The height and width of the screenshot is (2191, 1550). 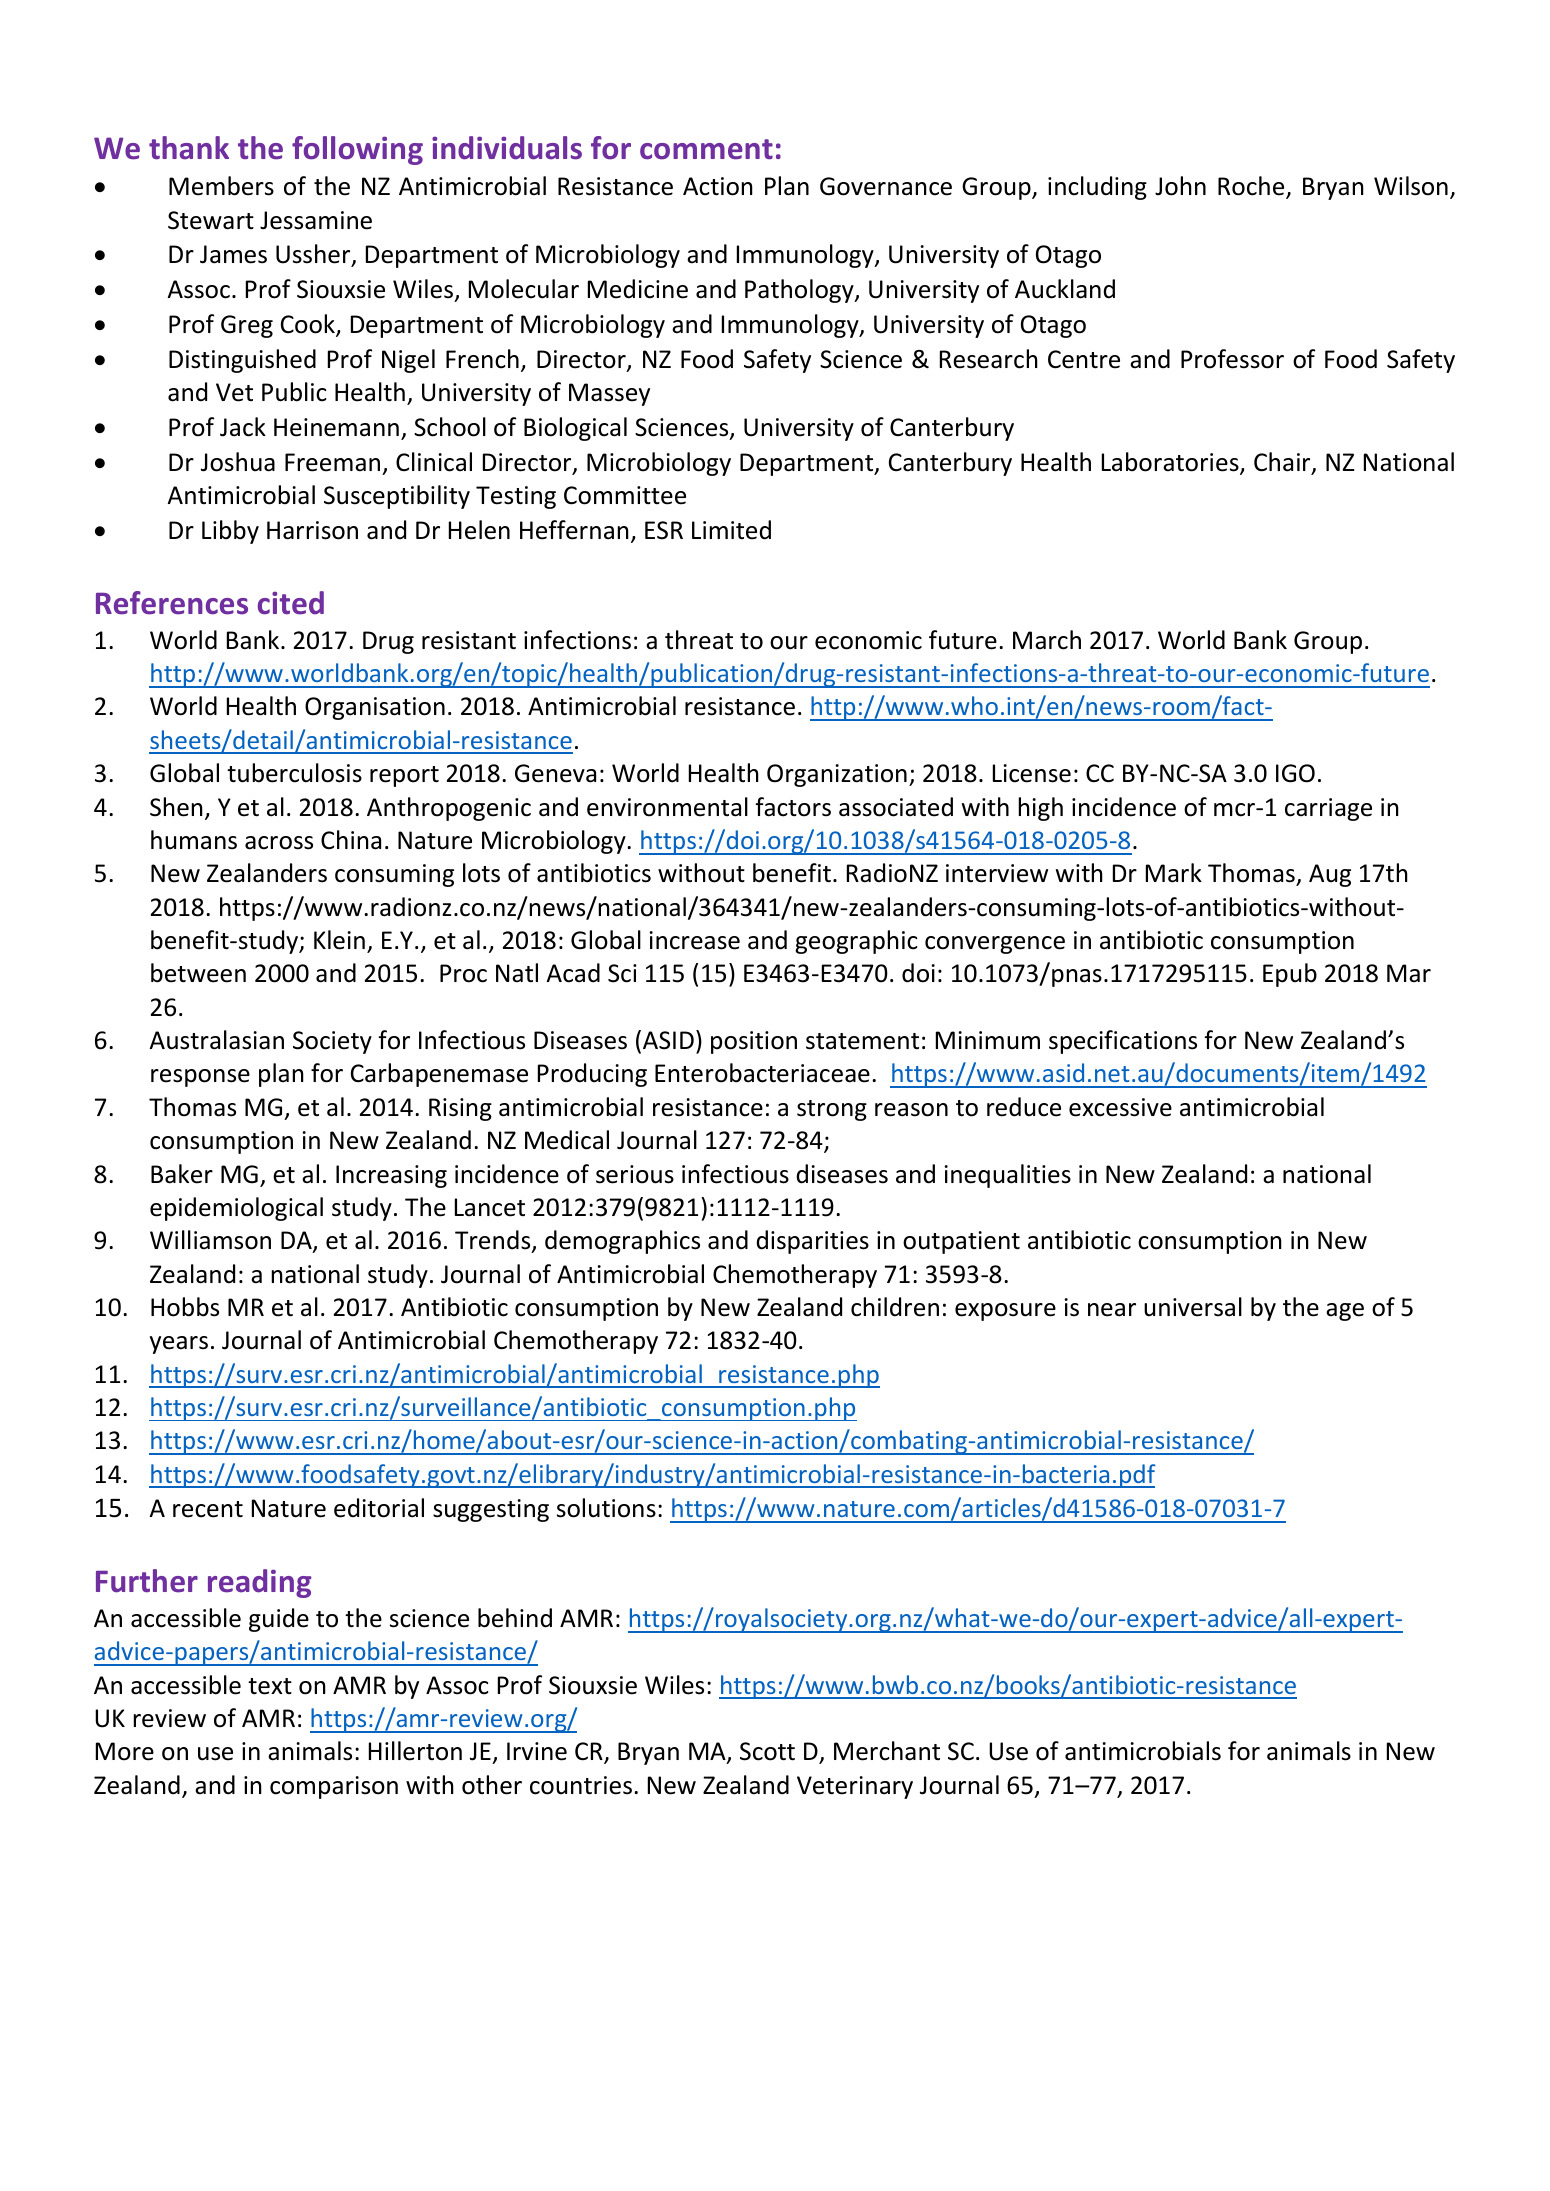 What do you see at coordinates (198, 973) in the screenshot?
I see `between` at bounding box center [198, 973].
